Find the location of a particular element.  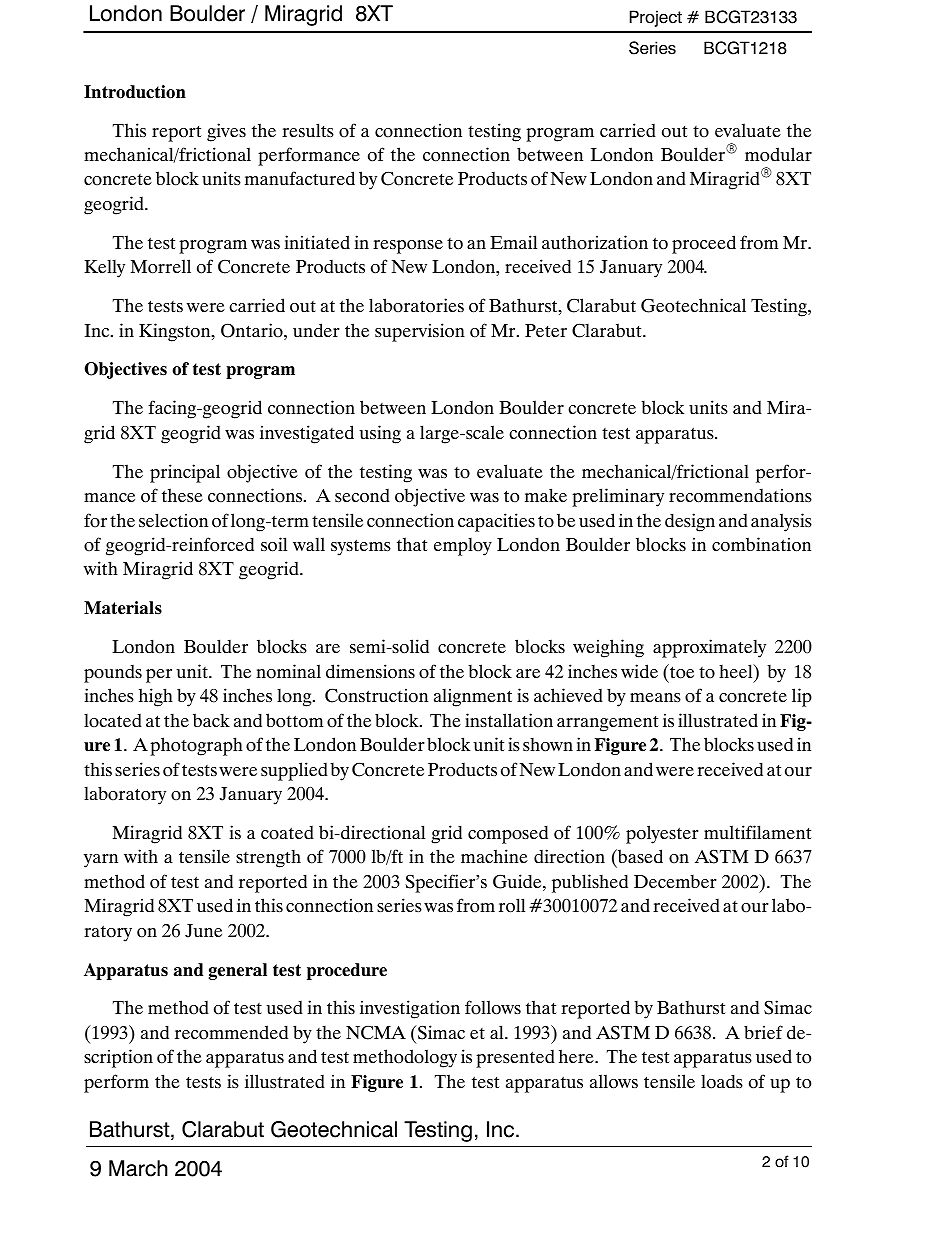

polyester is located at coordinates (662, 834).
